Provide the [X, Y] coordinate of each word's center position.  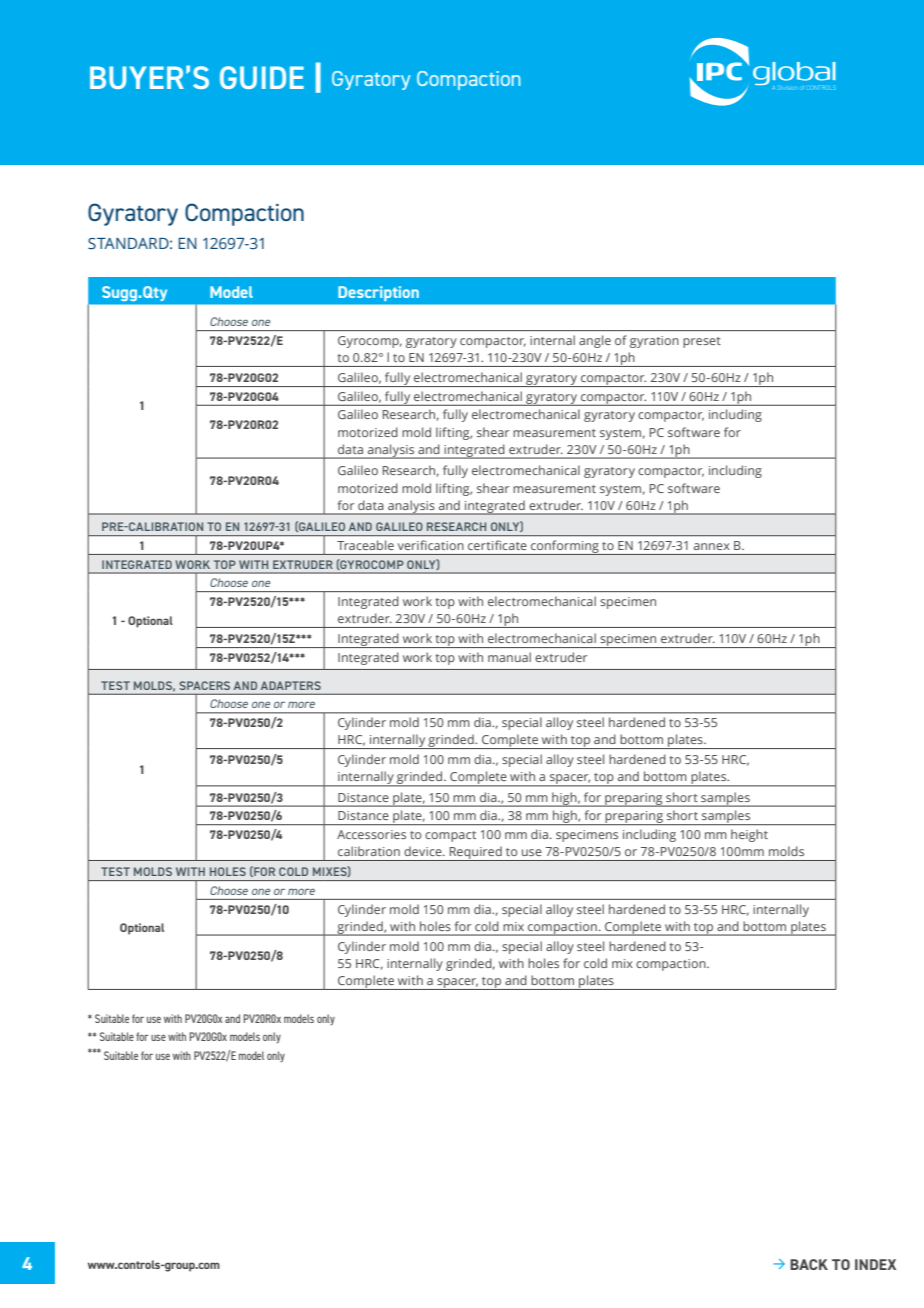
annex [712, 546]
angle [595, 341]
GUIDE [262, 77]
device [424, 851]
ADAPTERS [291, 685]
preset [702, 342]
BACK [809, 1264]
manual [509, 657]
